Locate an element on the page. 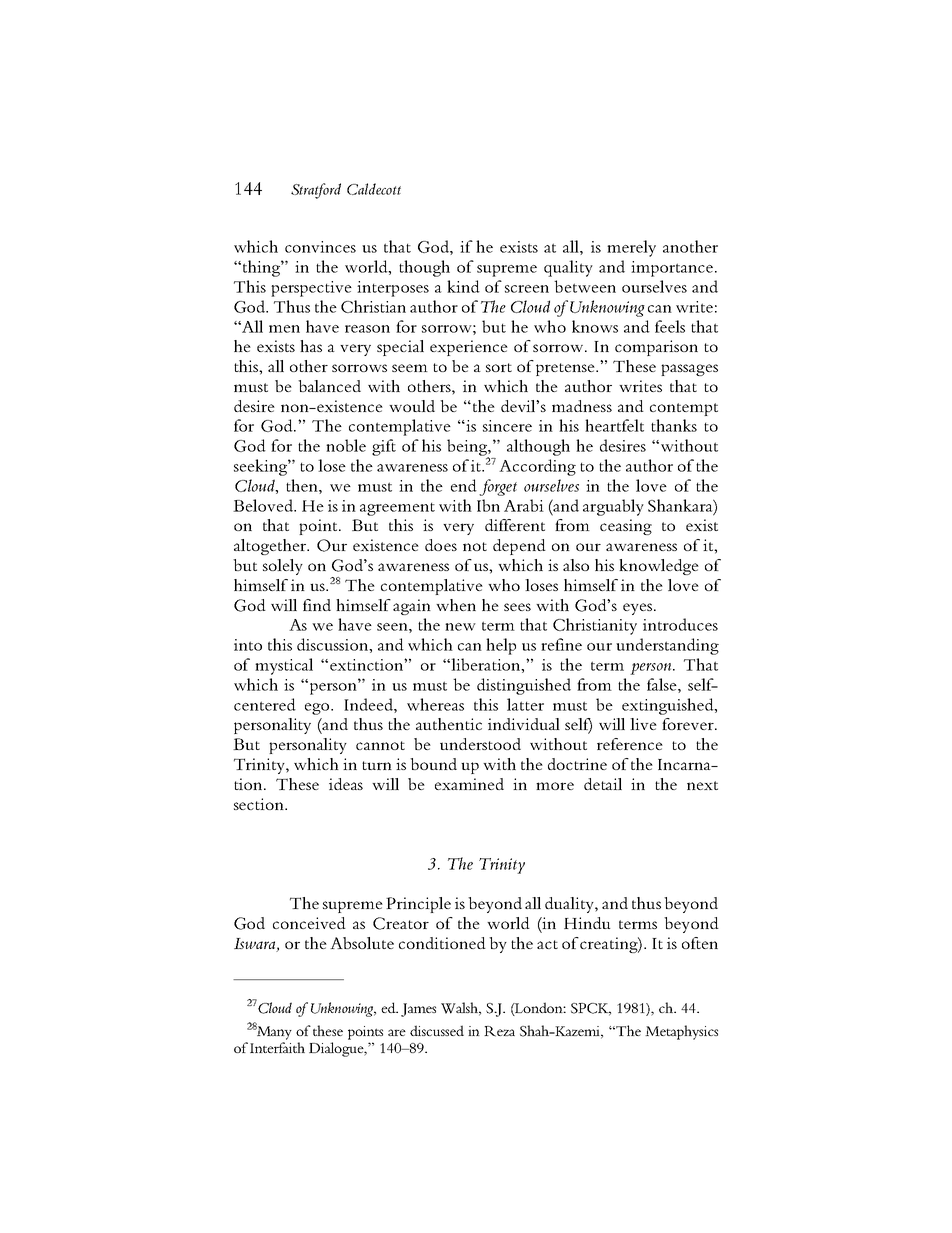 The height and width of the image is (1233, 952). Reza is located at coordinates (499, 1031).
